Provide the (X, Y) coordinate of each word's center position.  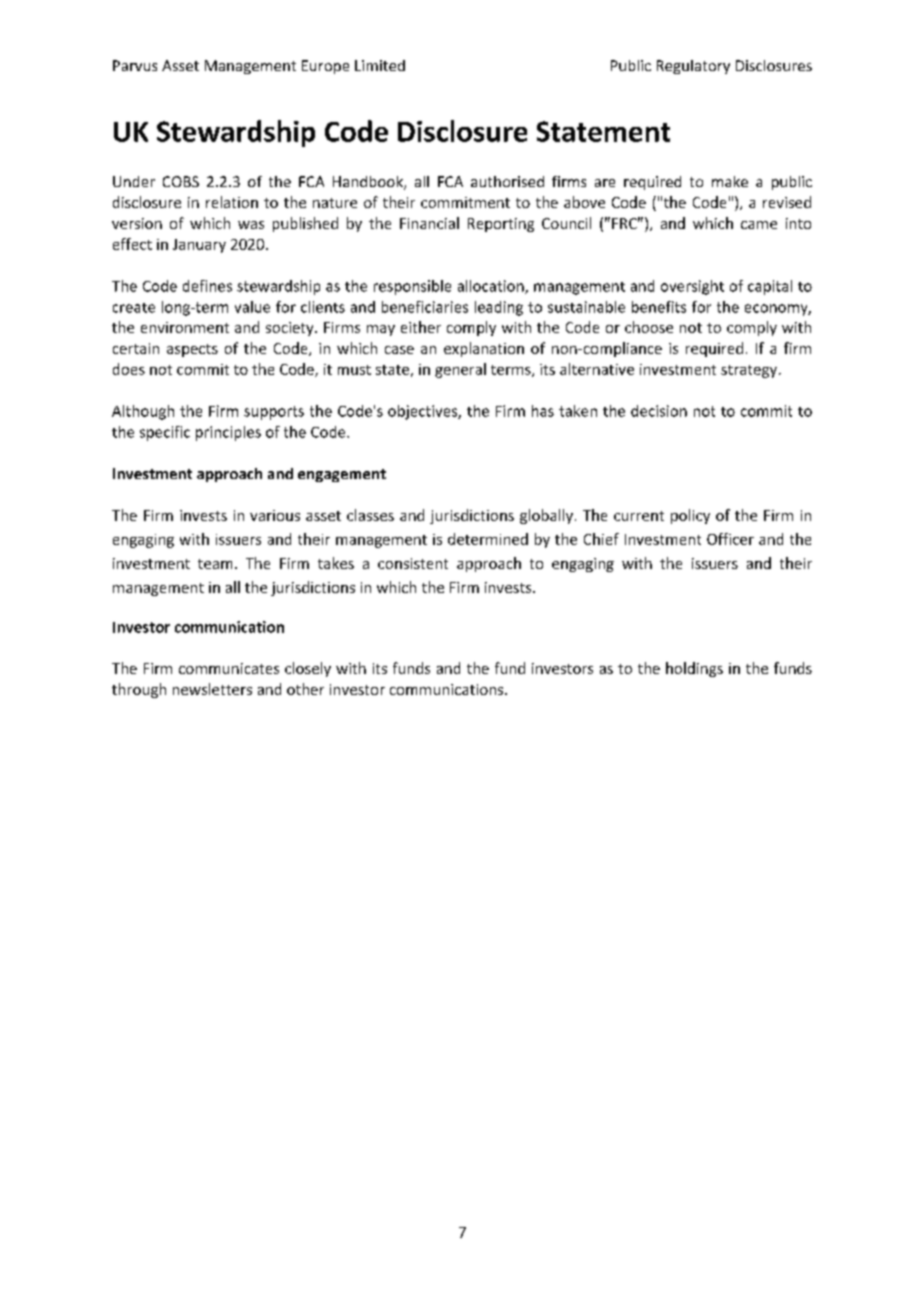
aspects (192, 350)
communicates (229, 668)
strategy (750, 371)
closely (308, 669)
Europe (325, 67)
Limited (380, 65)
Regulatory (693, 67)
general (460, 370)
